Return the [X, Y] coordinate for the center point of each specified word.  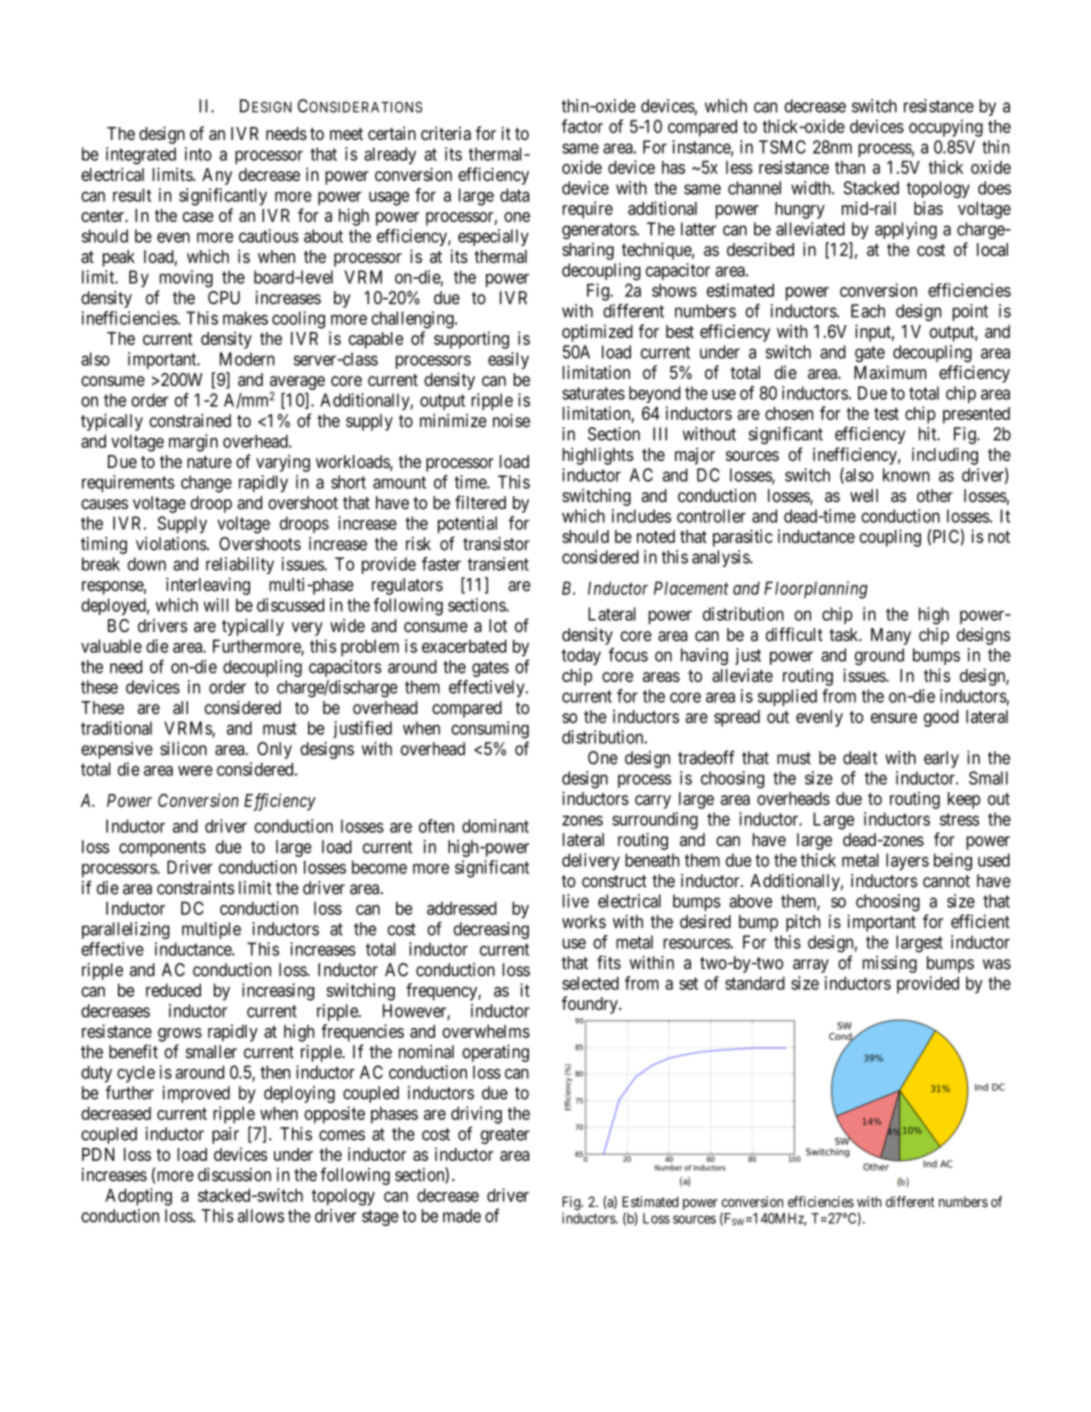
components [162, 849]
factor [582, 126]
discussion [234, 1175]
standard [755, 983]
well [864, 495]
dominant [495, 826]
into [198, 154]
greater [505, 1136]
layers [907, 862]
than [850, 167]
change [206, 484]
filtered [480, 502]
